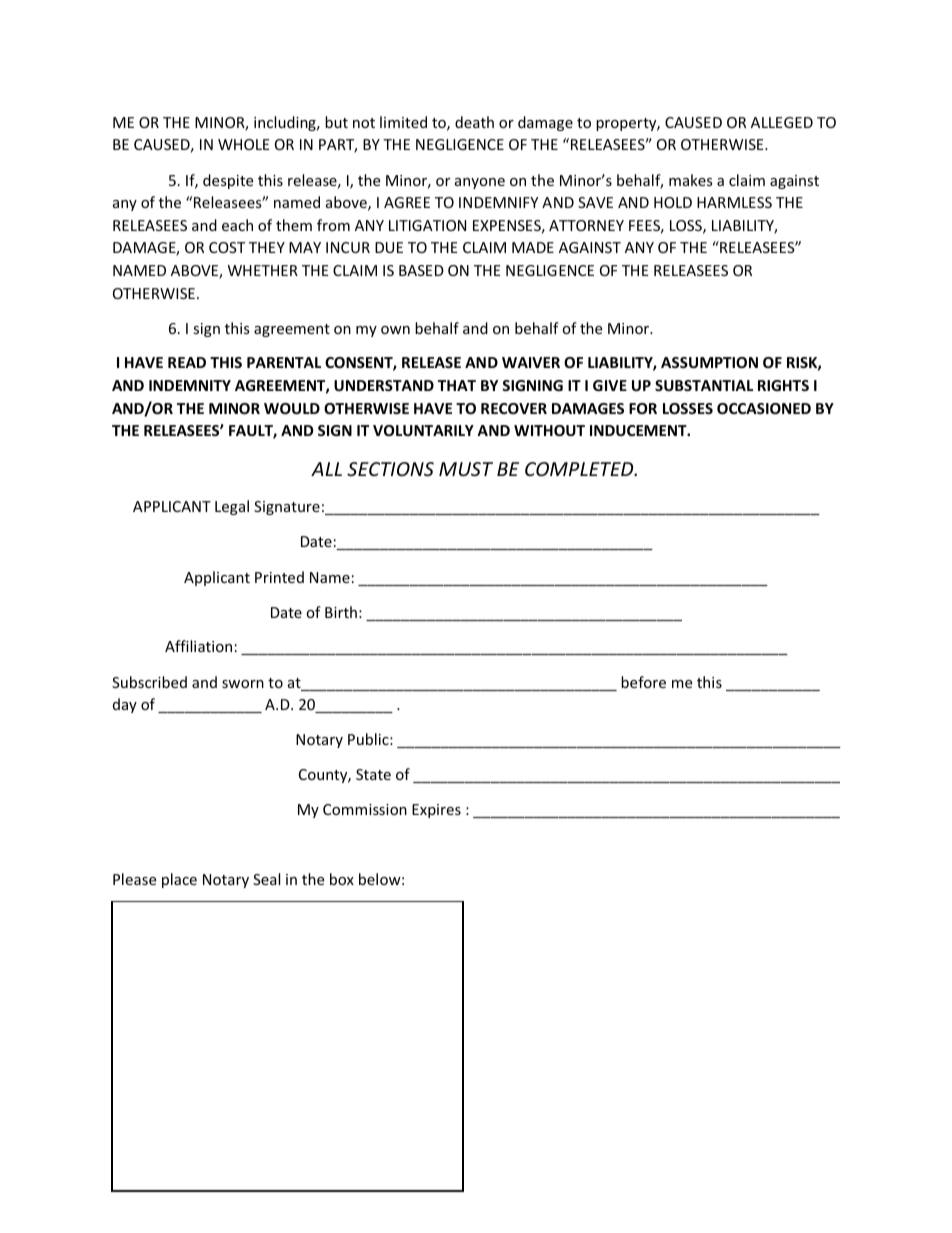 Image resolution: width=952 pixels, height=1233 pixels. Describe the element at coordinates (709, 362) in the screenshot. I see `ASSUMPTION` at that location.
